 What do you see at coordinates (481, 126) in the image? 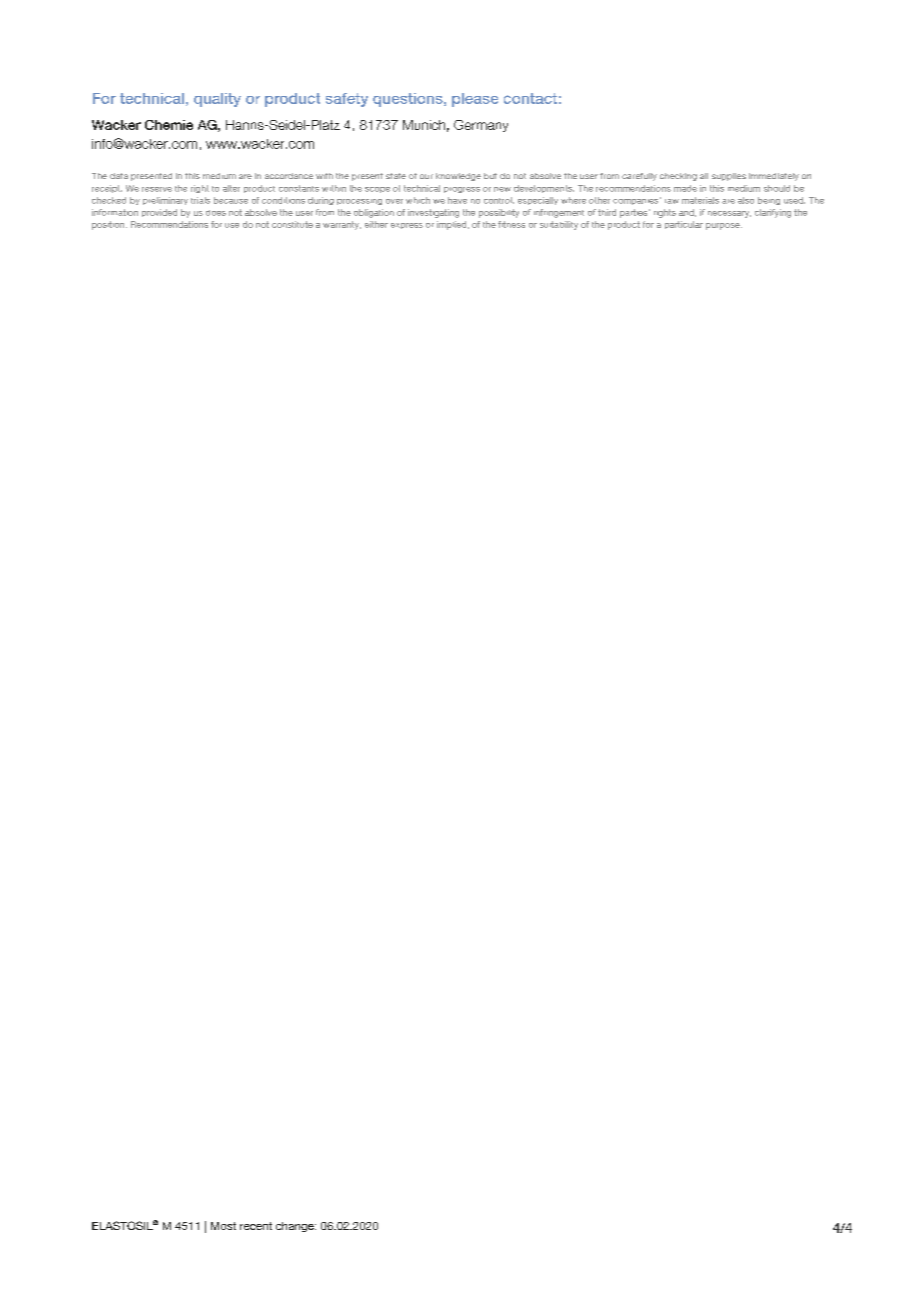
I see `Germany` at bounding box center [481, 126].
